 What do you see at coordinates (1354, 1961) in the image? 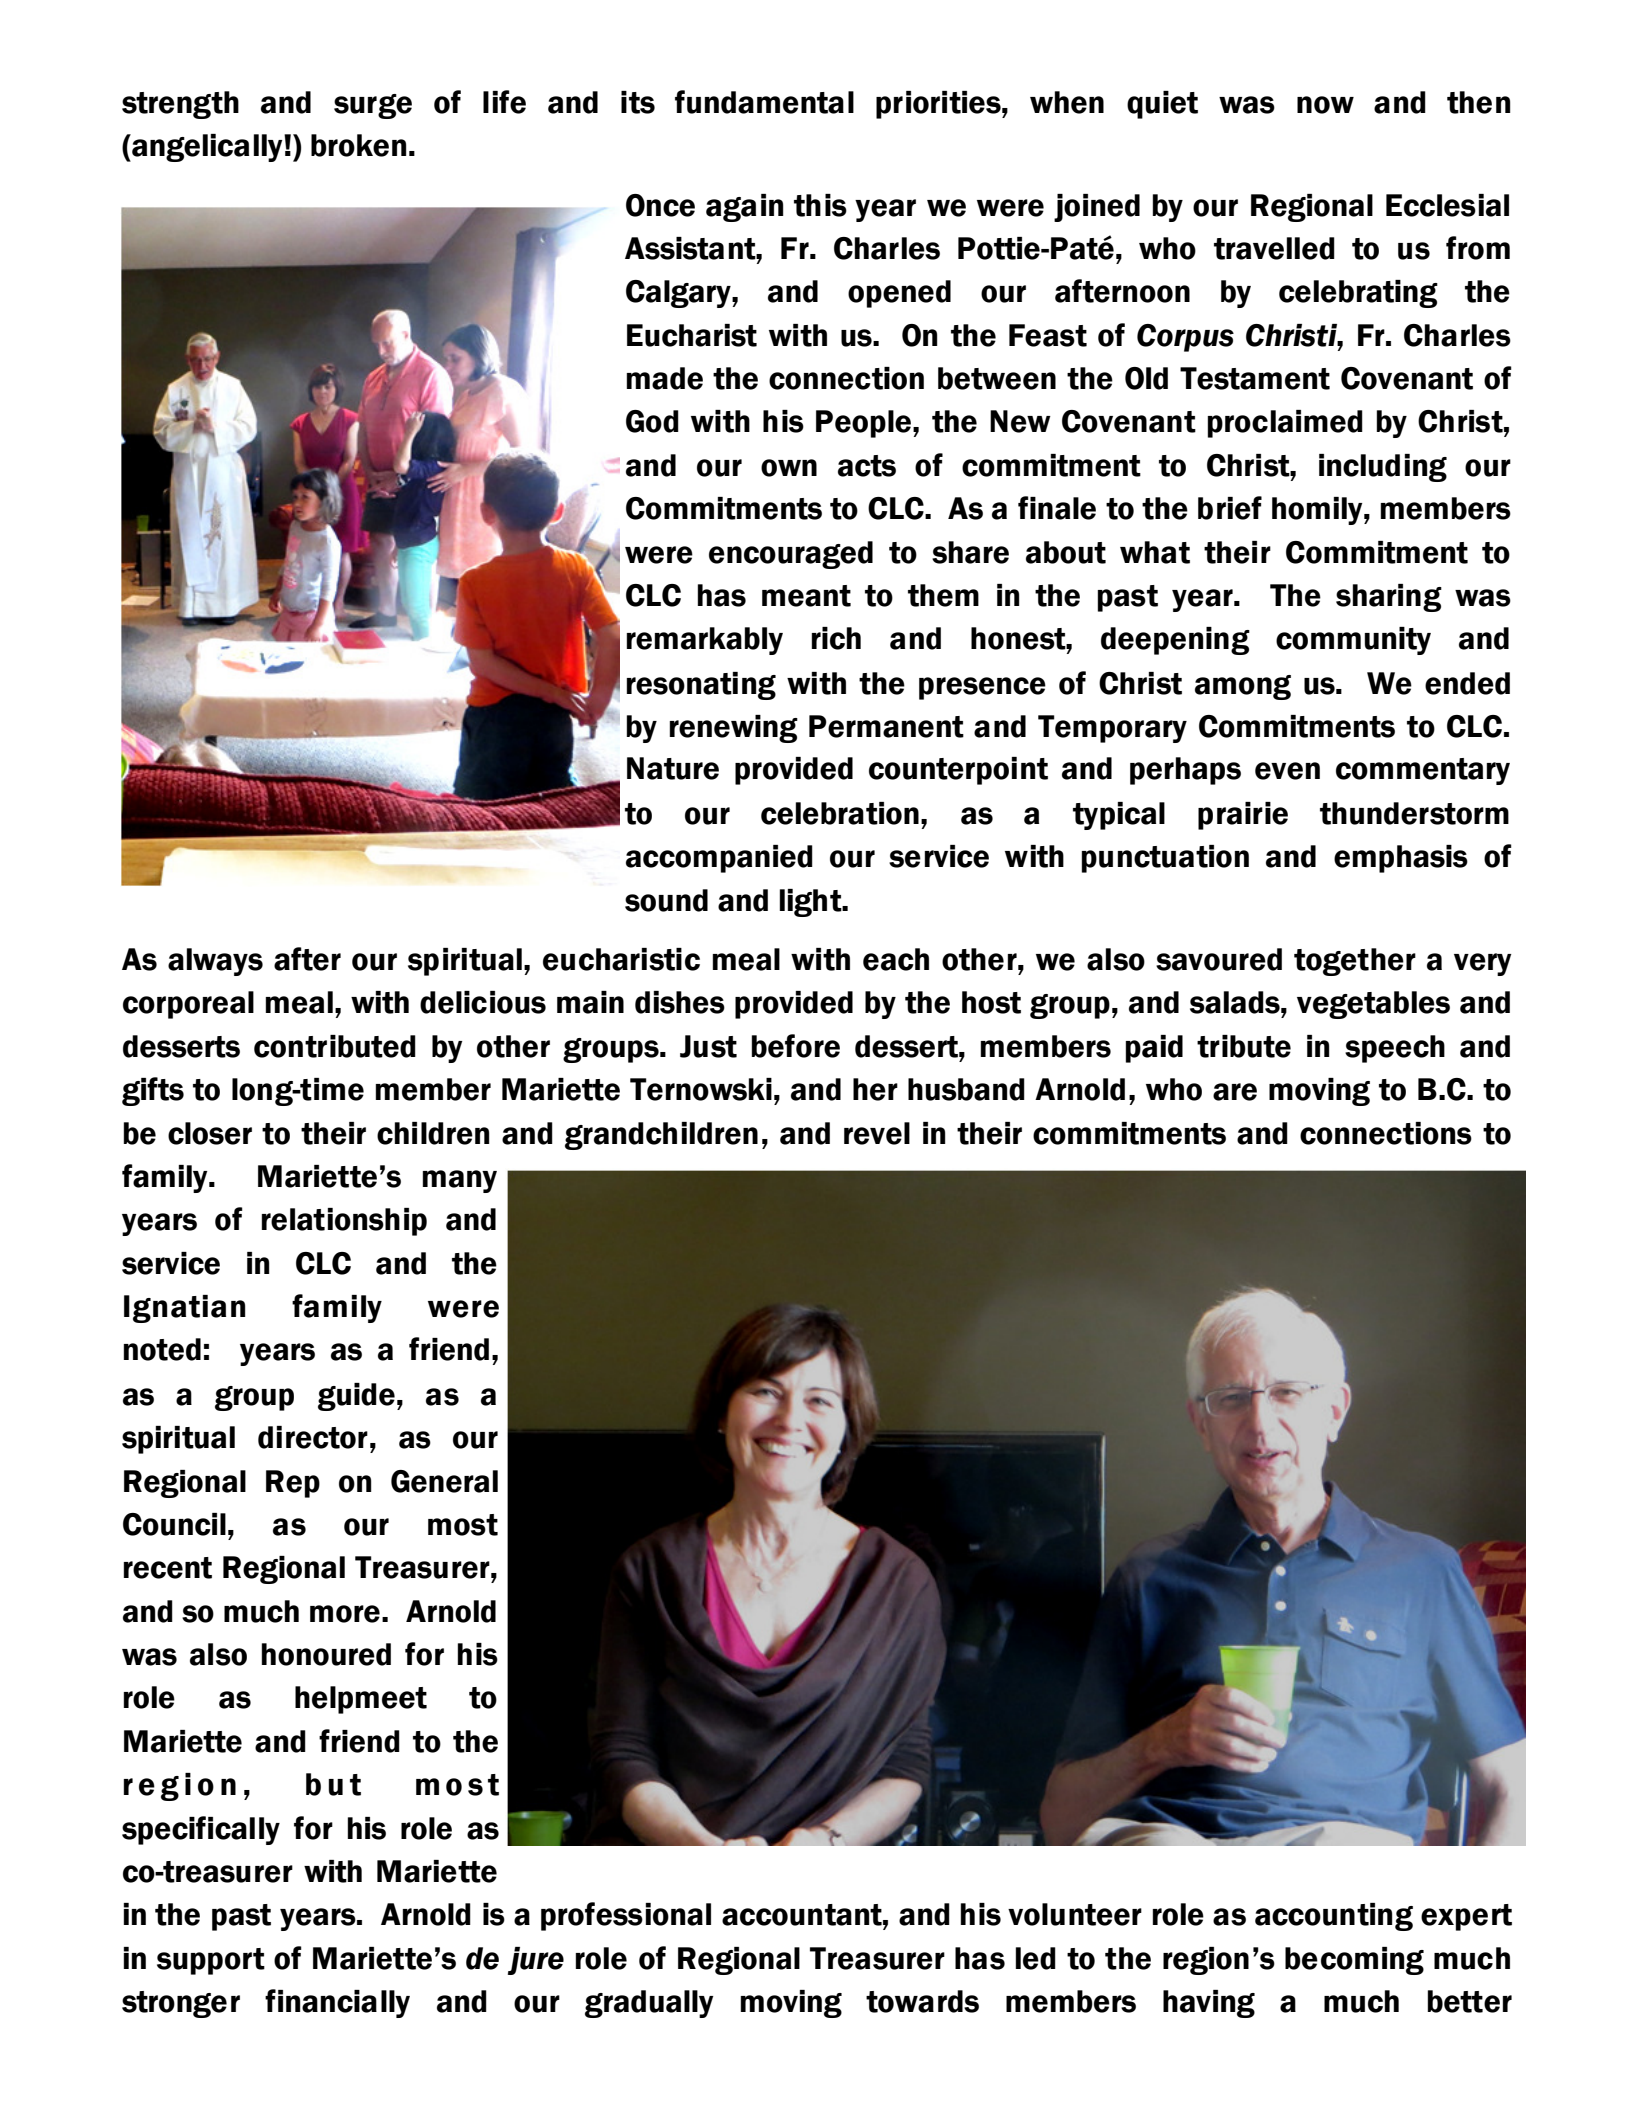
I see `becoming` at bounding box center [1354, 1961].
